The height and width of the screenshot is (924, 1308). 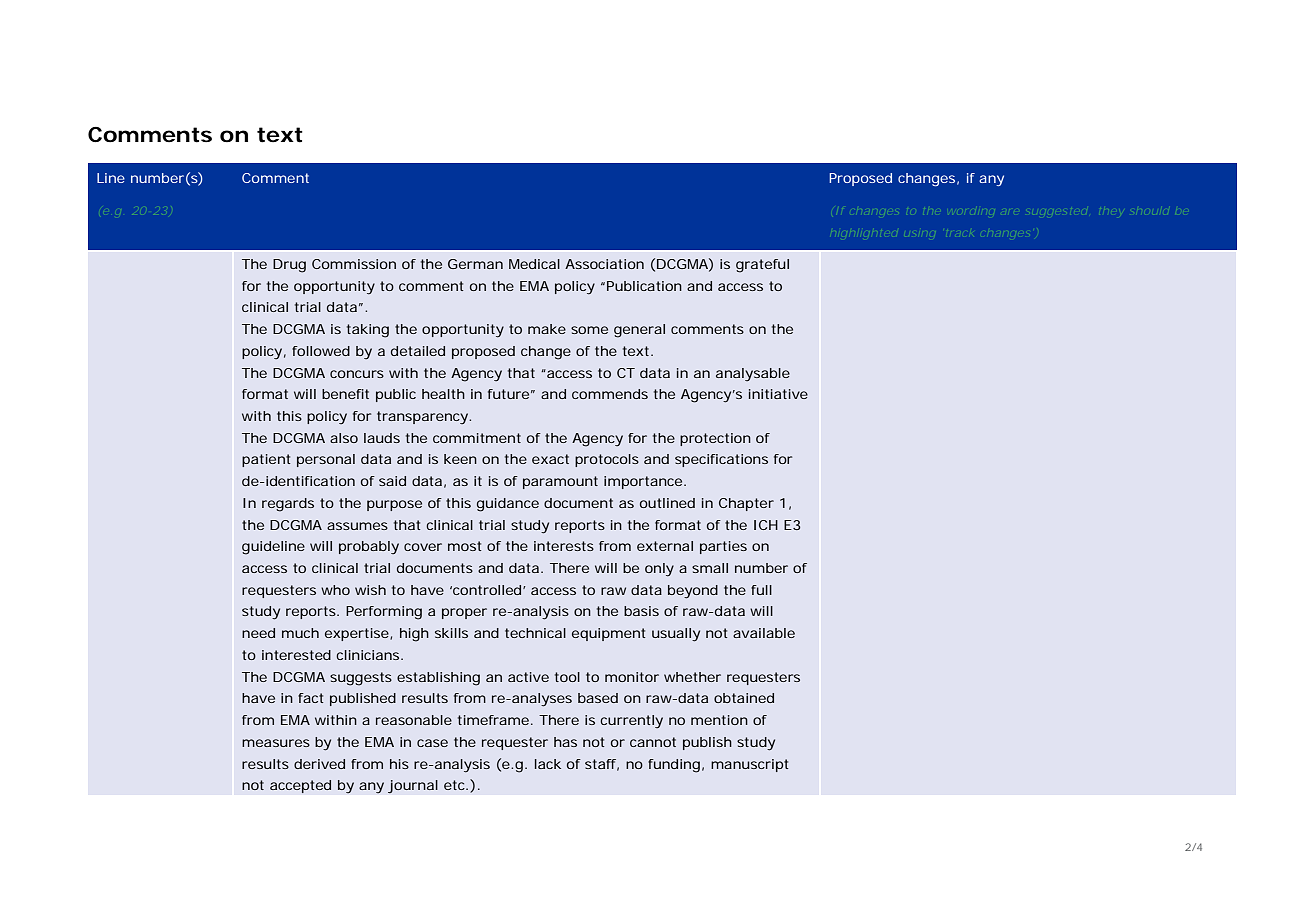 What do you see at coordinates (548, 764) in the screenshot?
I see `lack` at bounding box center [548, 764].
